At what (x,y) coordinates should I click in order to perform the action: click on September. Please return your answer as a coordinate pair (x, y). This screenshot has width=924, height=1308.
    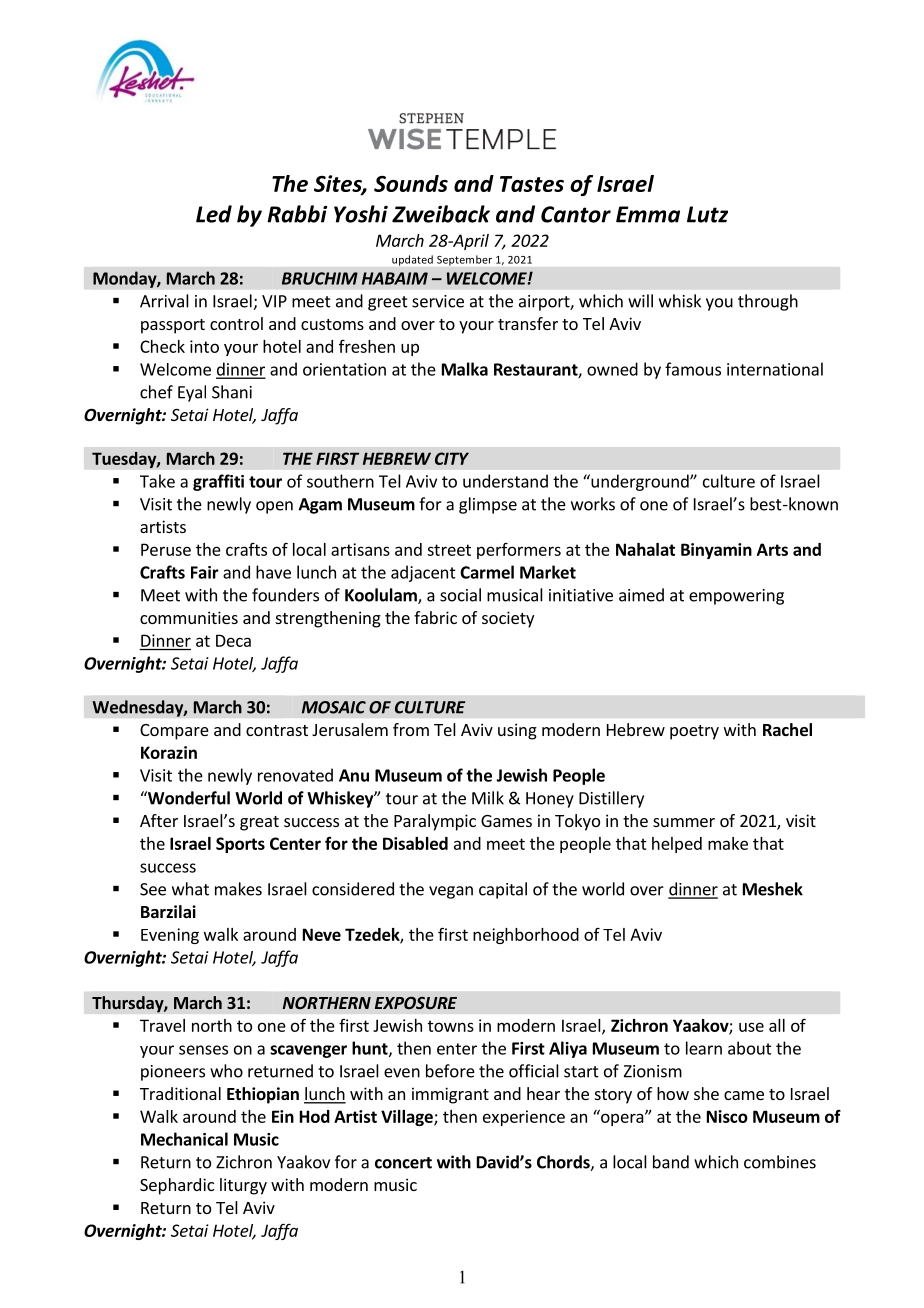
    Looking at the image, I should click on (464, 260).
